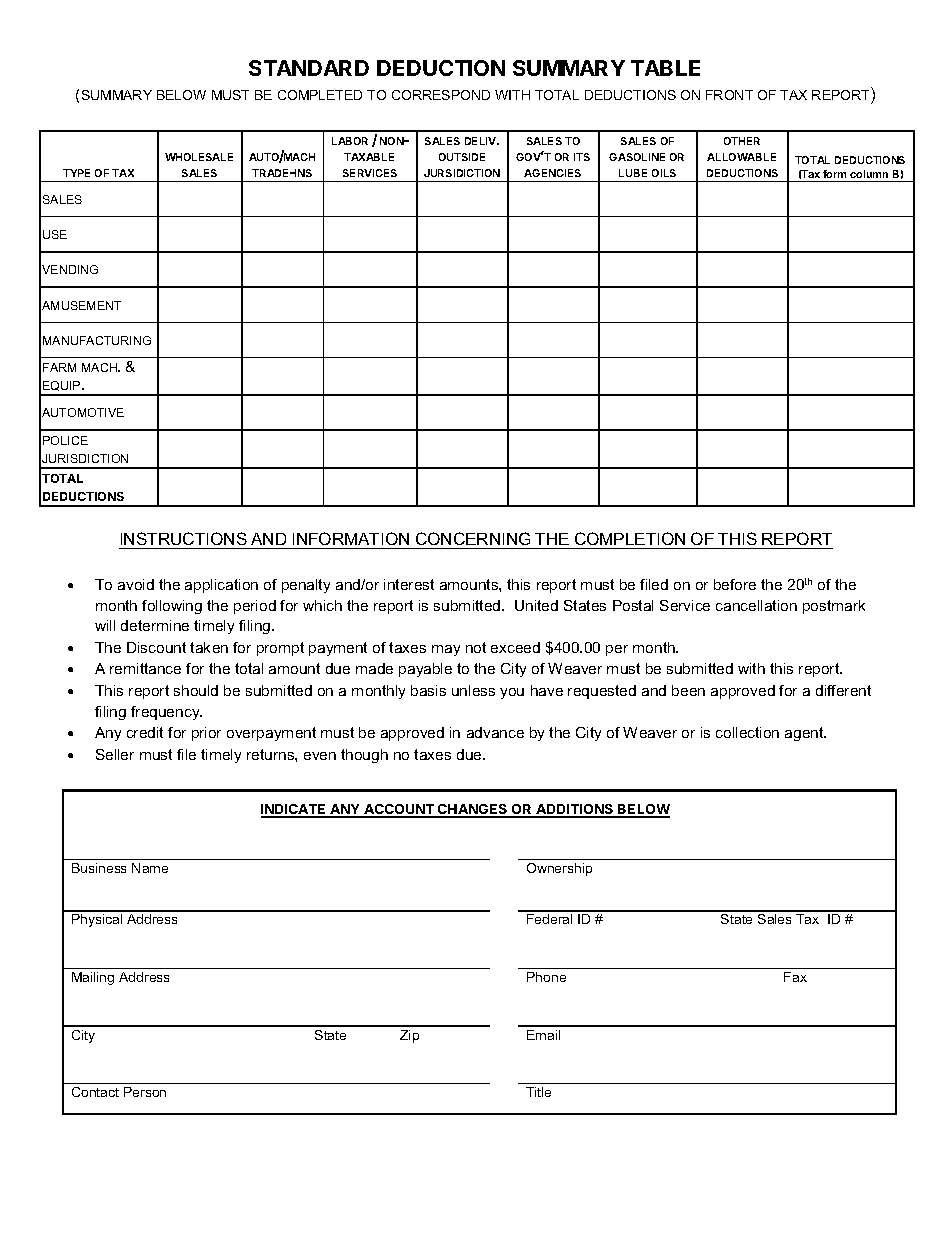 The height and width of the screenshot is (1233, 952). Describe the element at coordinates (735, 584) in the screenshot. I see `before` at that location.
